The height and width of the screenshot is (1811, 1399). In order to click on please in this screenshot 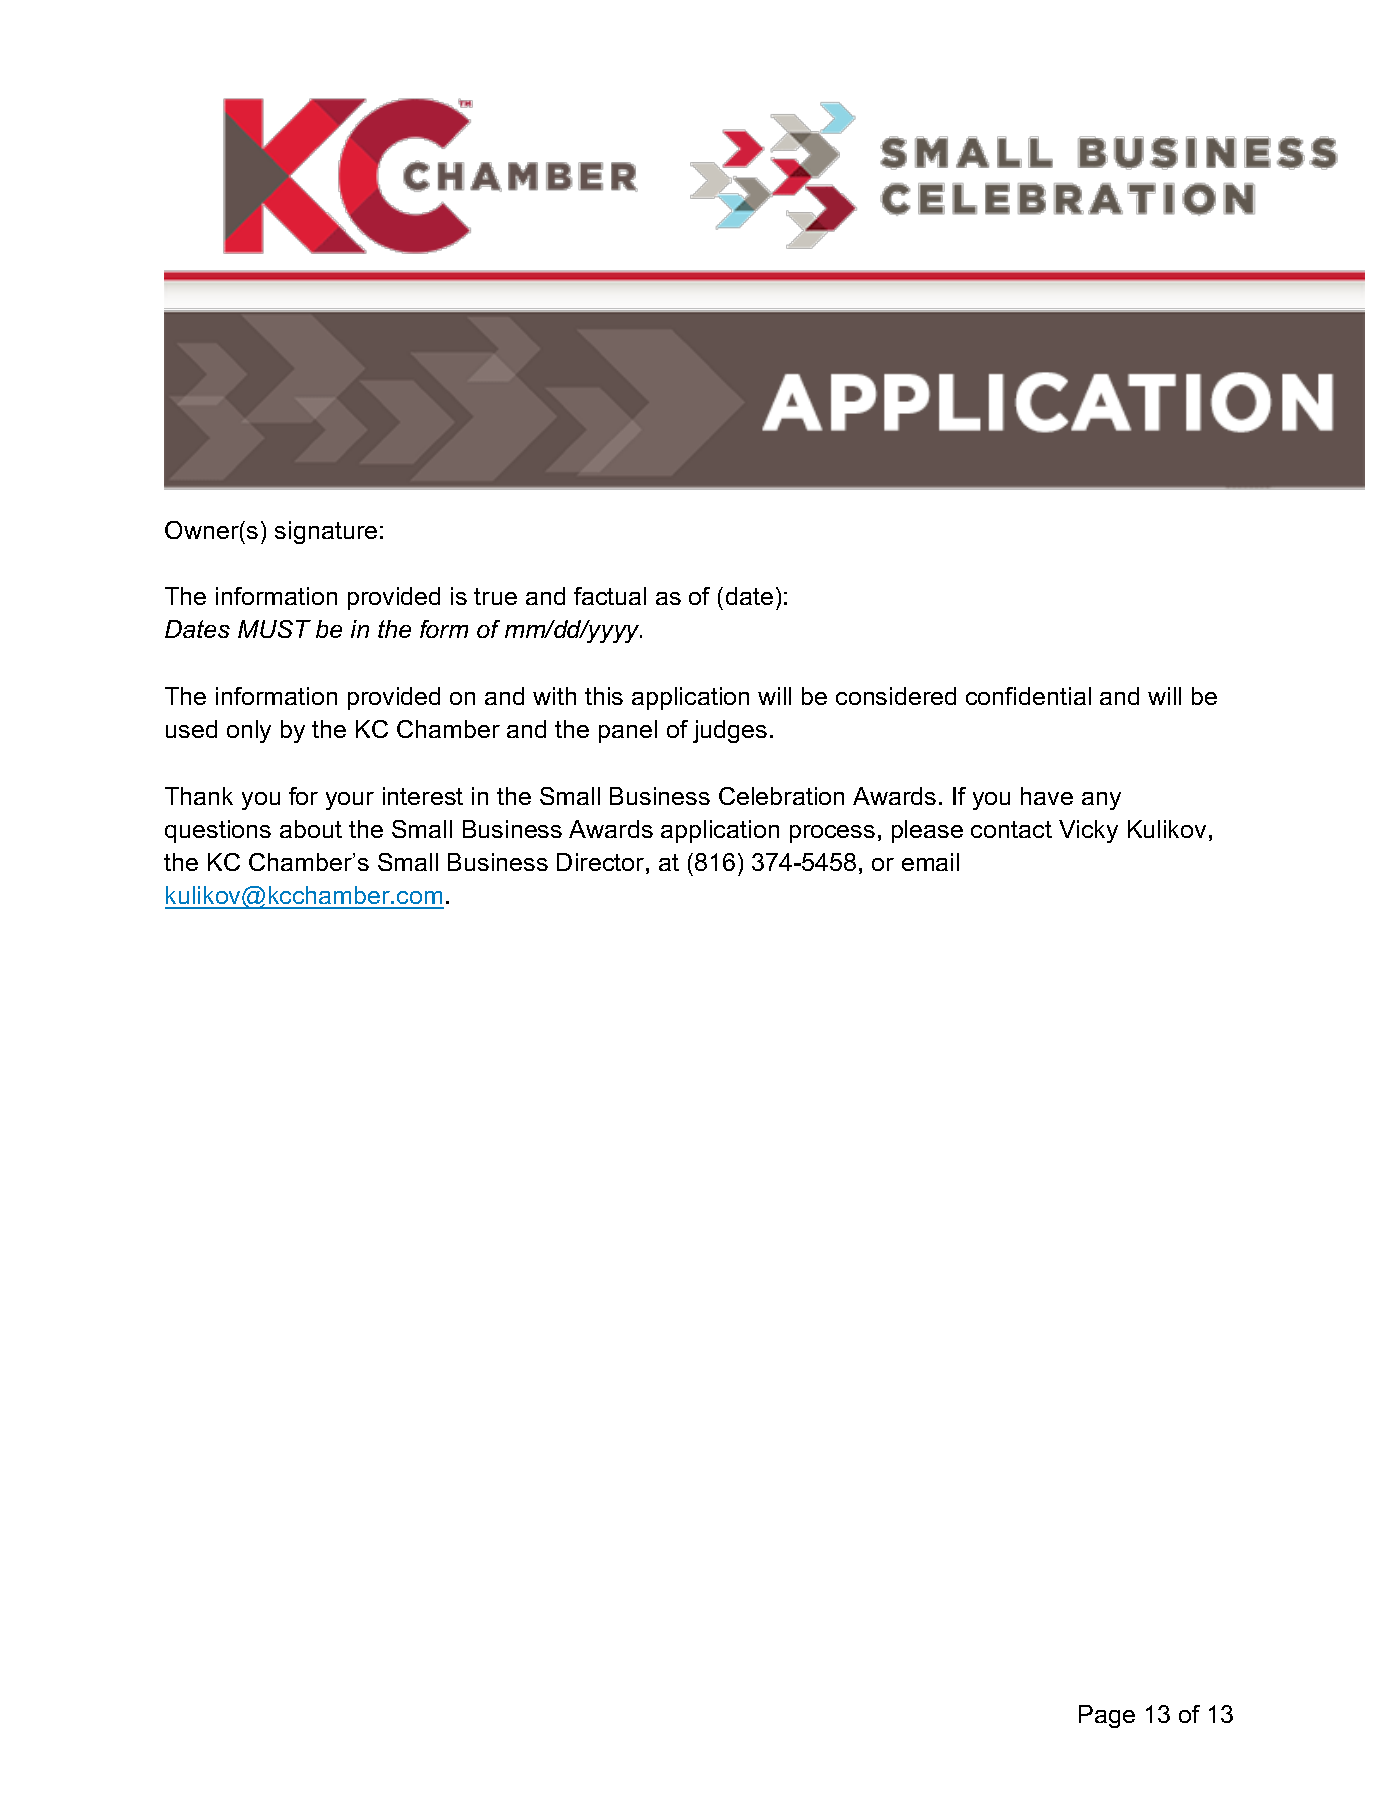, I will do `click(927, 831)`.
